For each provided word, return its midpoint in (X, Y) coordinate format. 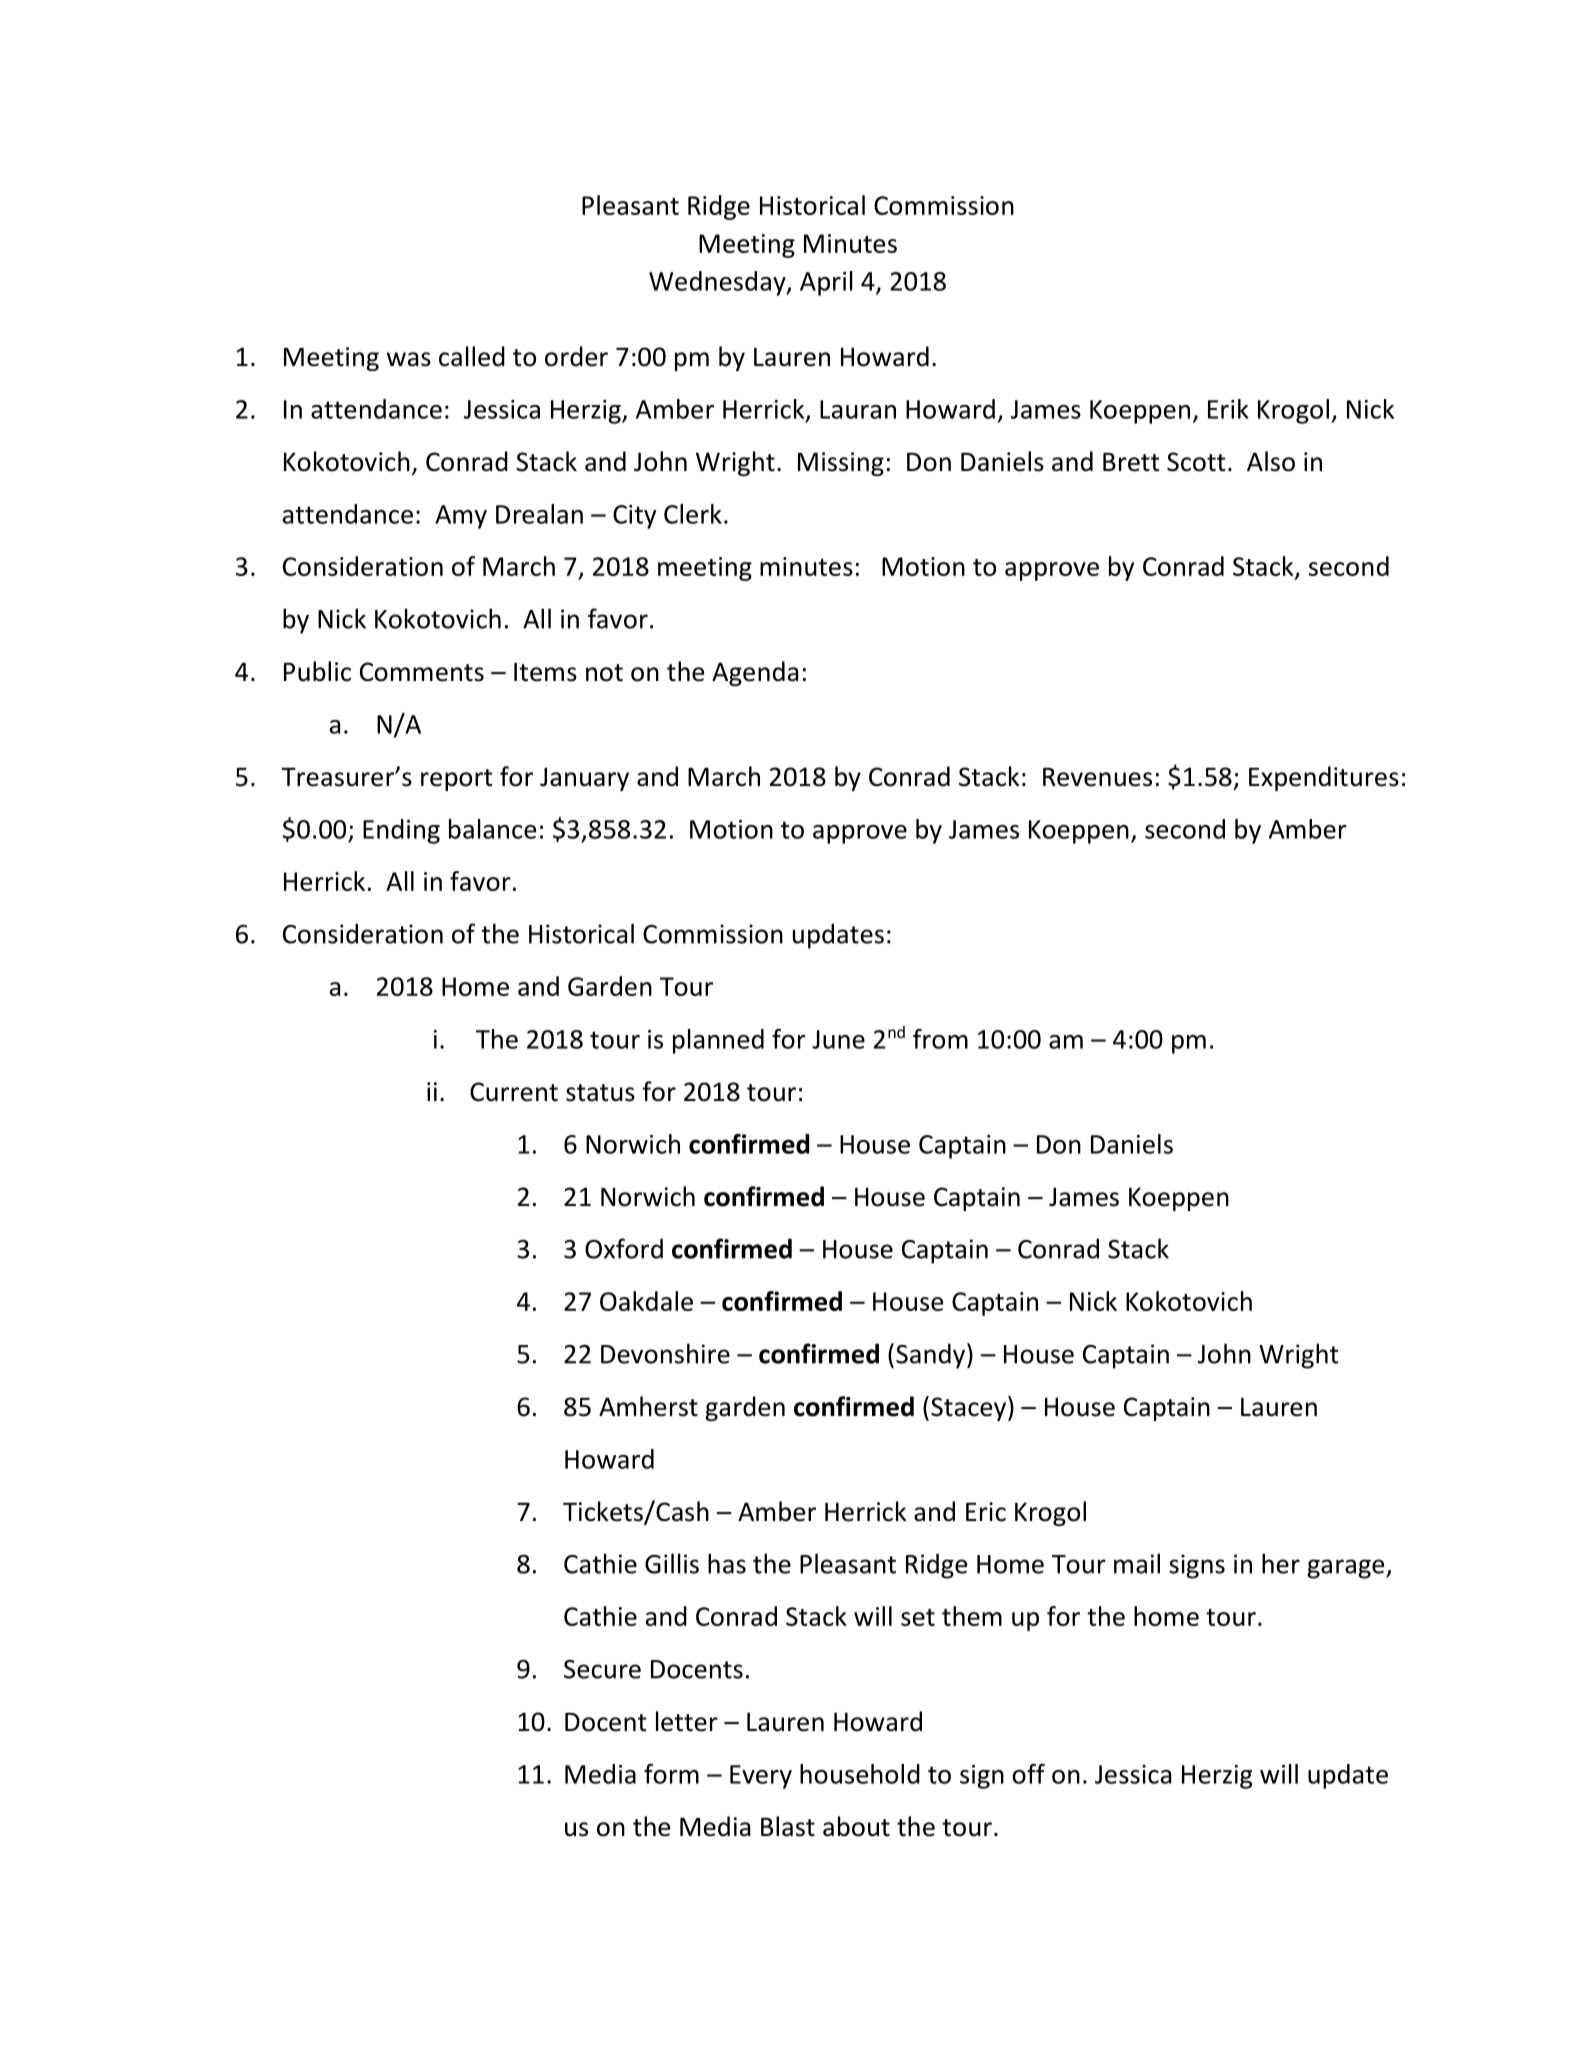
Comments (422, 672)
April (826, 283)
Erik (1228, 409)
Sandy (932, 1356)
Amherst (648, 1406)
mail (1137, 1563)
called (472, 356)
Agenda (755, 673)
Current (514, 1092)
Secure (602, 1669)
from (940, 1039)
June (838, 1039)
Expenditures (1324, 778)
